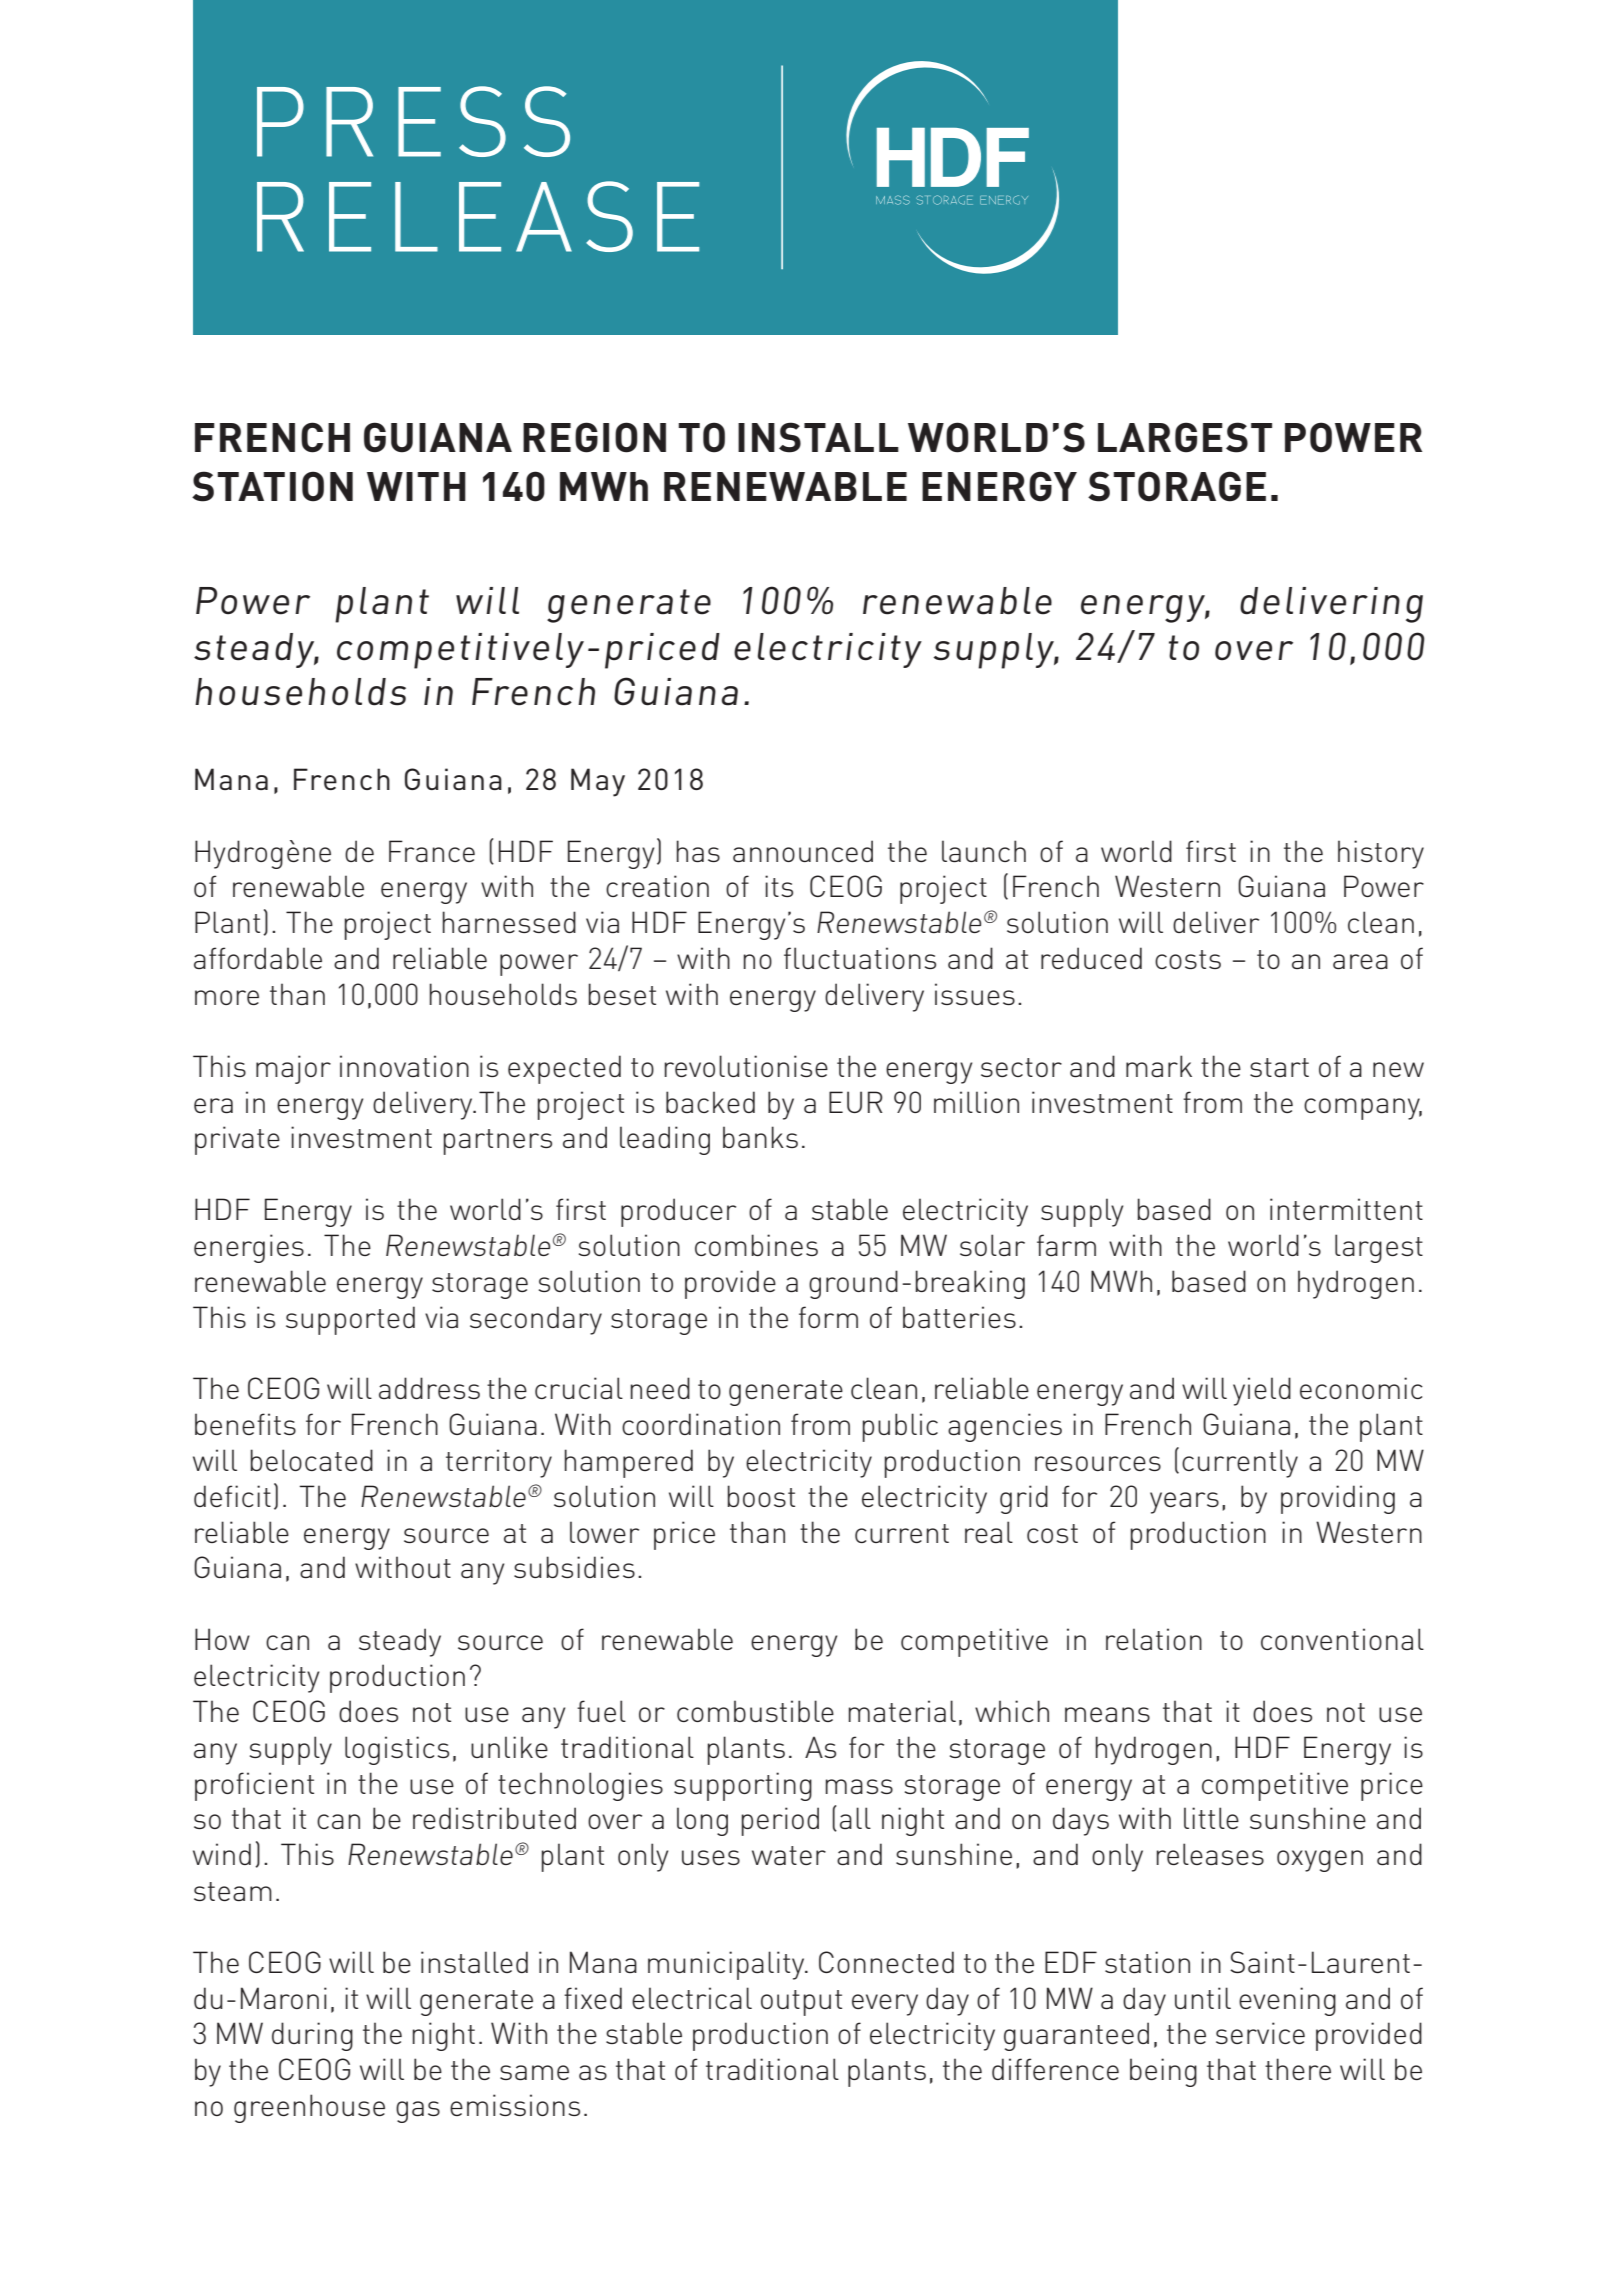 The height and width of the image is (2286, 1616). What do you see at coordinates (1381, 854) in the image?
I see `history` at bounding box center [1381, 854].
